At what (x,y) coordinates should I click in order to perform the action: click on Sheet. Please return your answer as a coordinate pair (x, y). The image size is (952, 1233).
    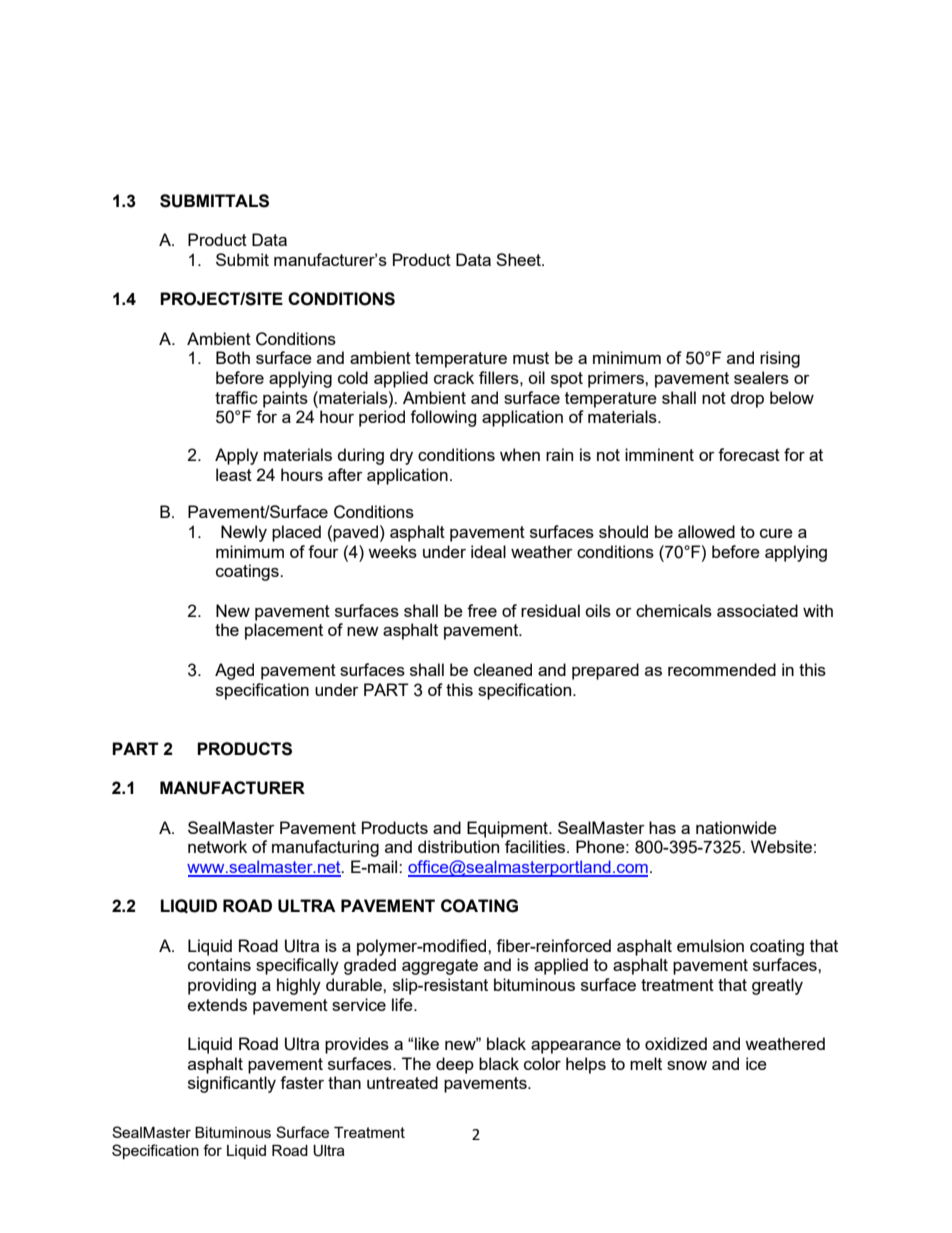
    Looking at the image, I should click on (519, 259).
